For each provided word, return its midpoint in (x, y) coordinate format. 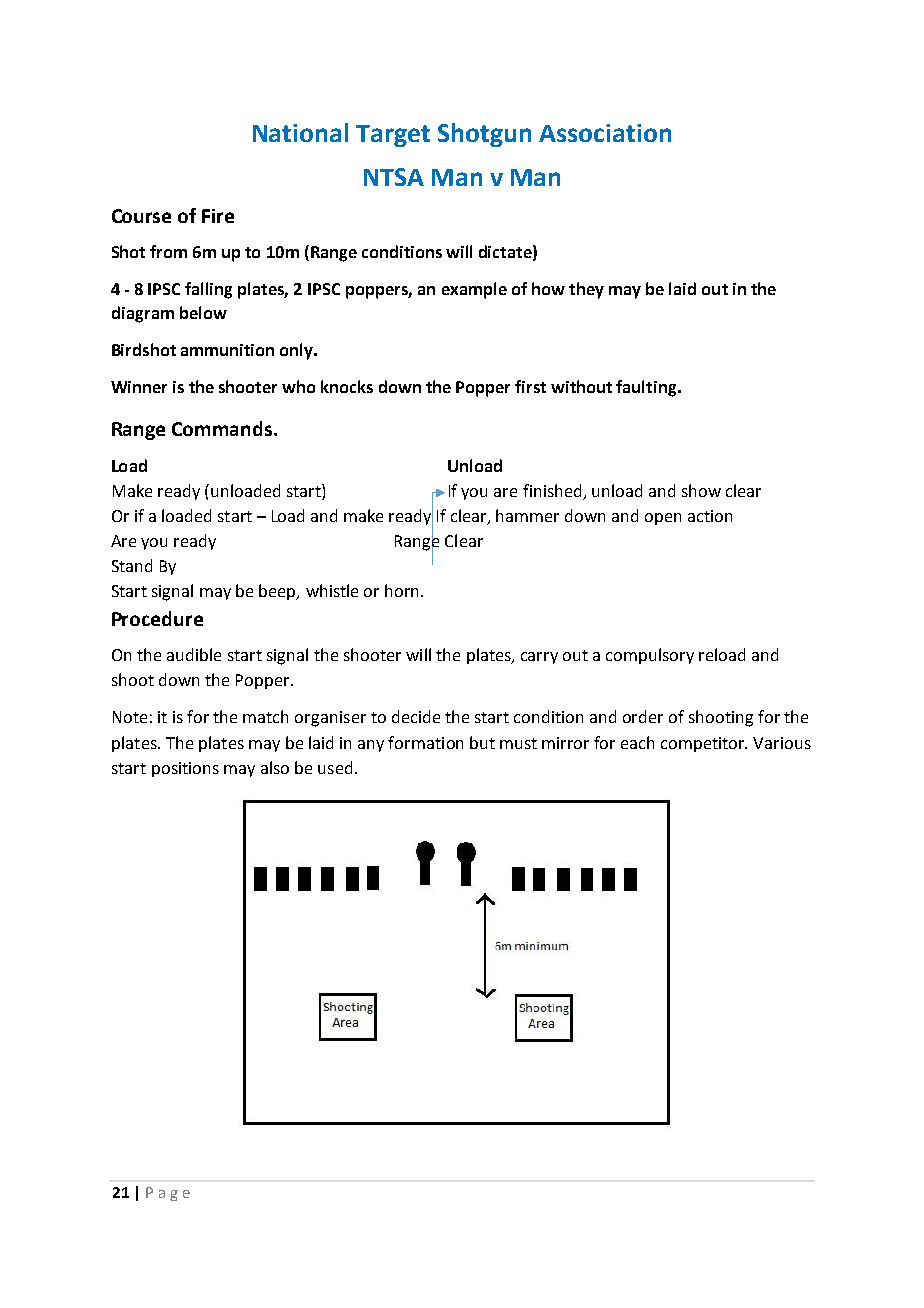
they (586, 290)
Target (393, 136)
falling (208, 290)
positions (185, 769)
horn (403, 590)
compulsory (650, 656)
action (710, 516)
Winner (139, 387)
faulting (647, 388)
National (300, 132)
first (530, 386)
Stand (132, 565)
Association (605, 133)
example (474, 290)
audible (194, 654)
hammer (527, 515)
